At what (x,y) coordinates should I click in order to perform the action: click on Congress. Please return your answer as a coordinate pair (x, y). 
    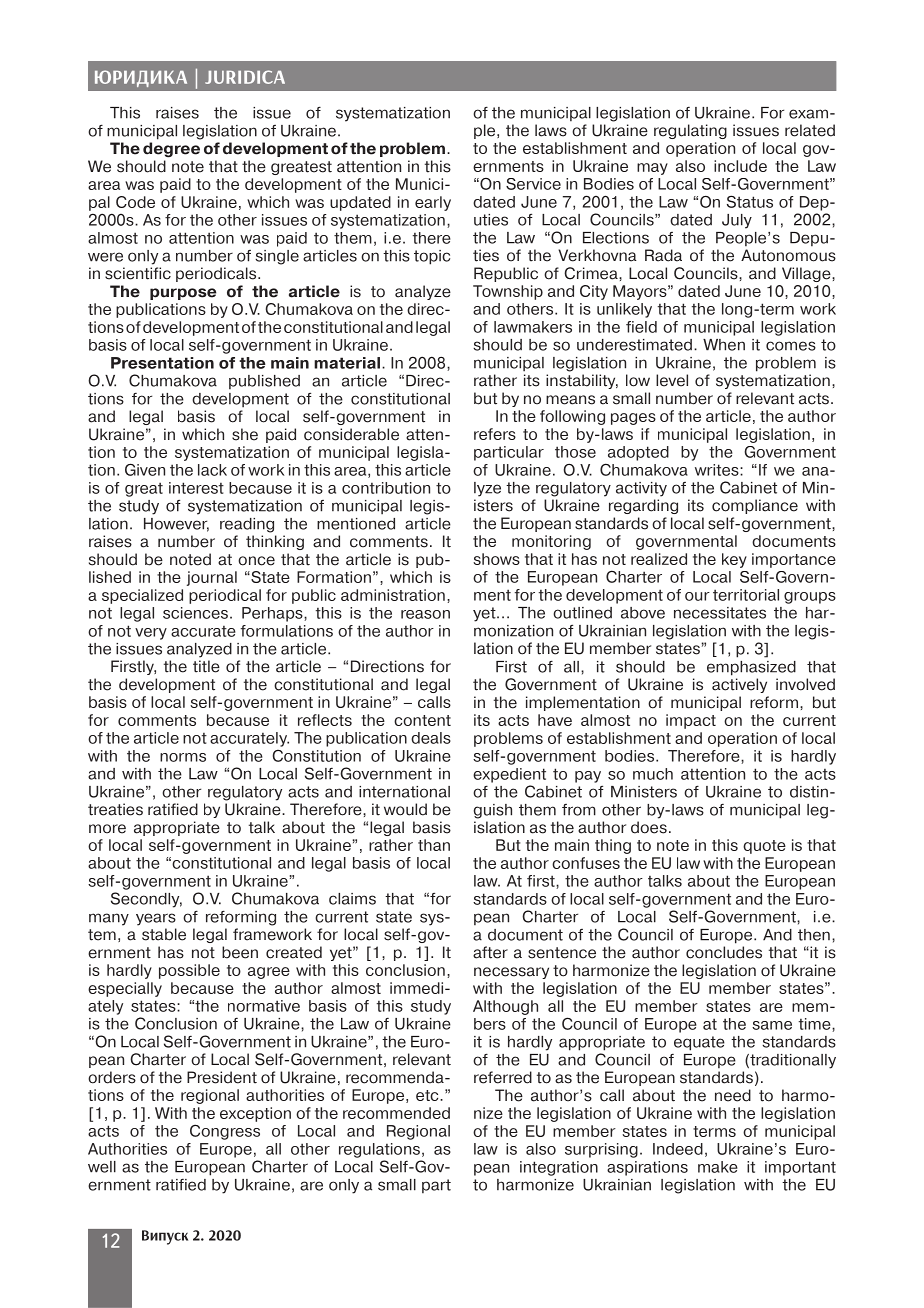
    Looking at the image, I should click on (225, 1132).
